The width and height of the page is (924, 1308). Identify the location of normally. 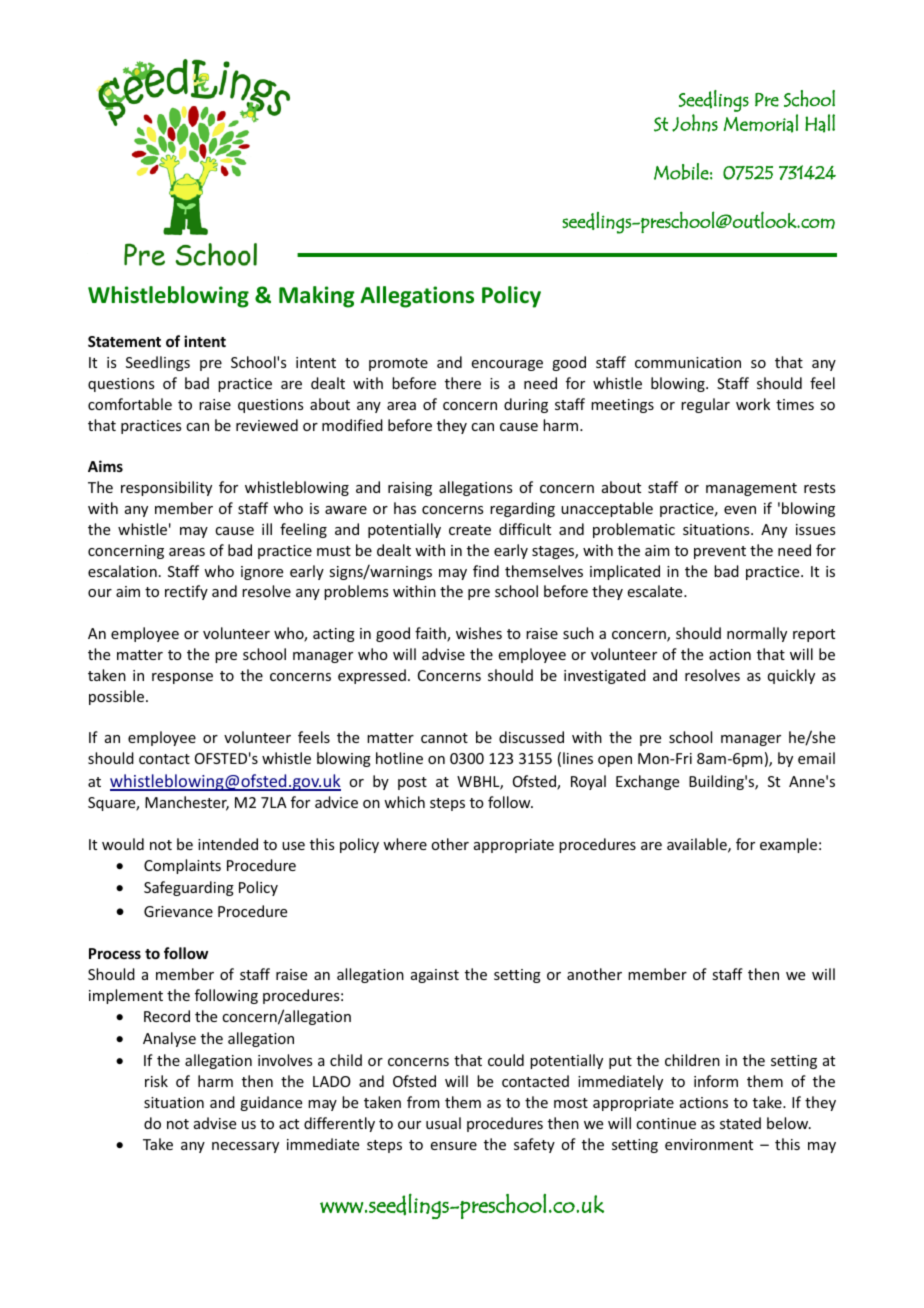
(757, 634).
